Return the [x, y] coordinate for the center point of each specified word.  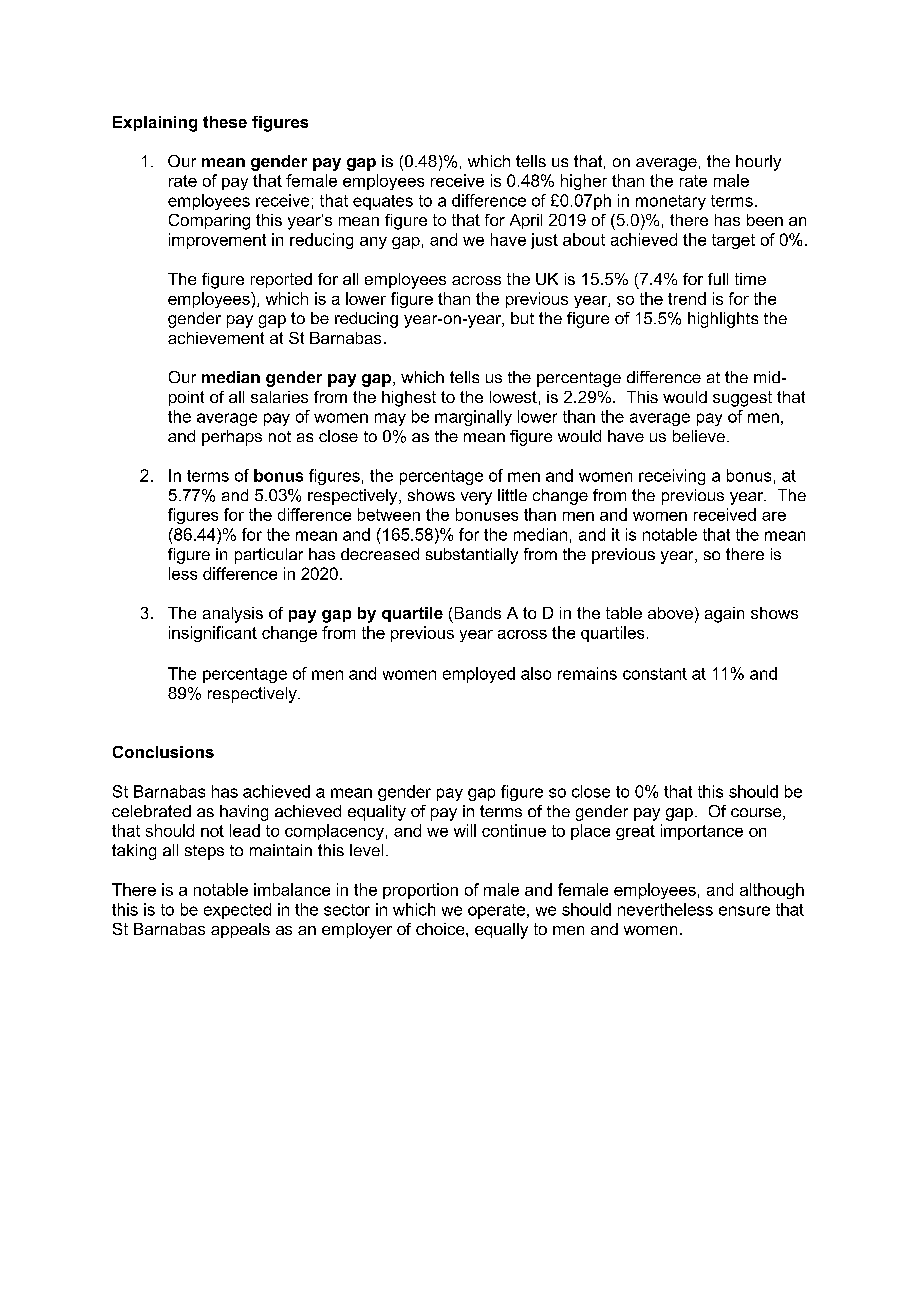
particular [269, 556]
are [774, 516]
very [476, 498]
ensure [744, 911]
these [225, 122]
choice [441, 929]
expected [237, 911]
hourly [758, 163]
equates [383, 202]
